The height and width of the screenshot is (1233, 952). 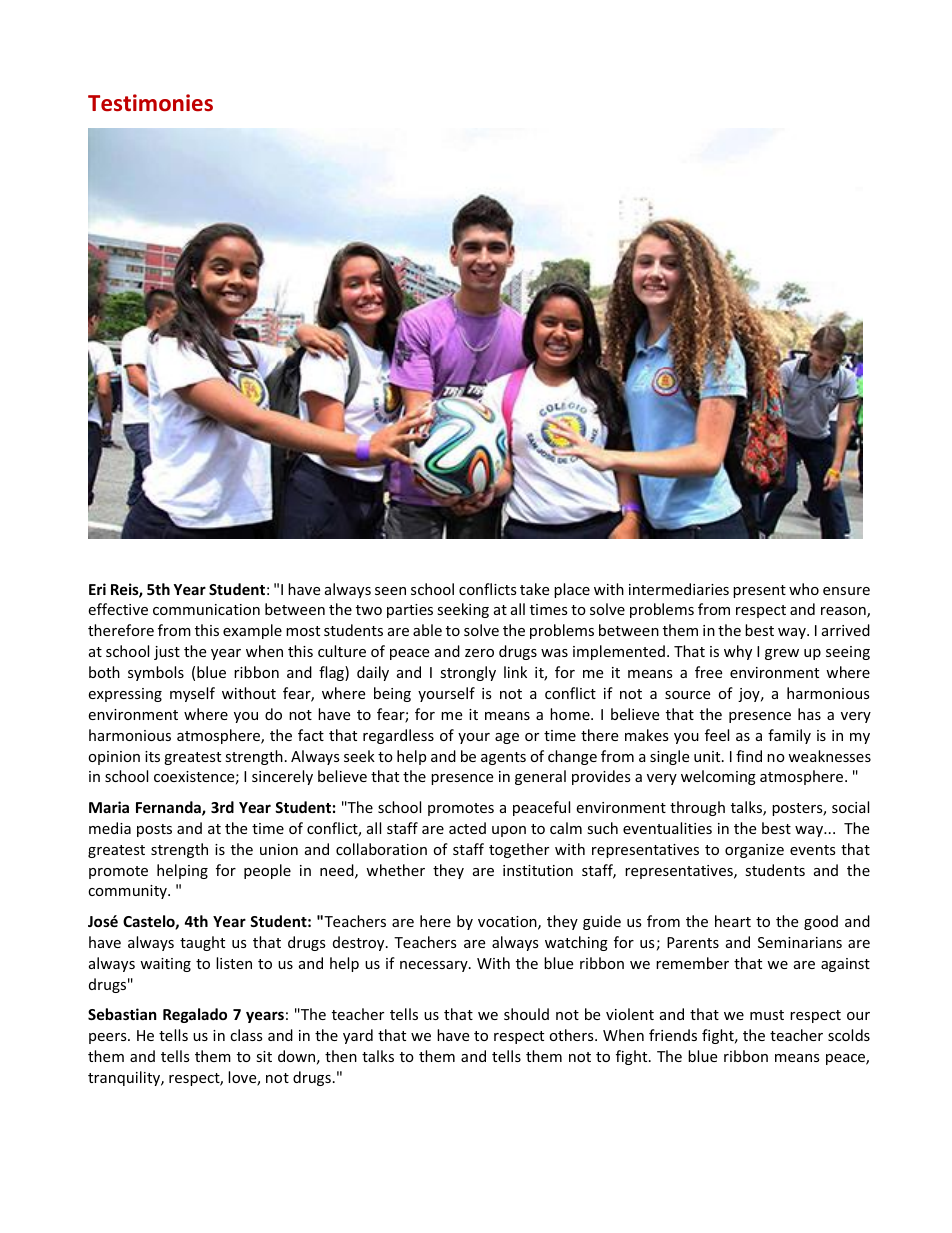 What do you see at coordinates (804, 589) in the screenshot?
I see `who` at bounding box center [804, 589].
